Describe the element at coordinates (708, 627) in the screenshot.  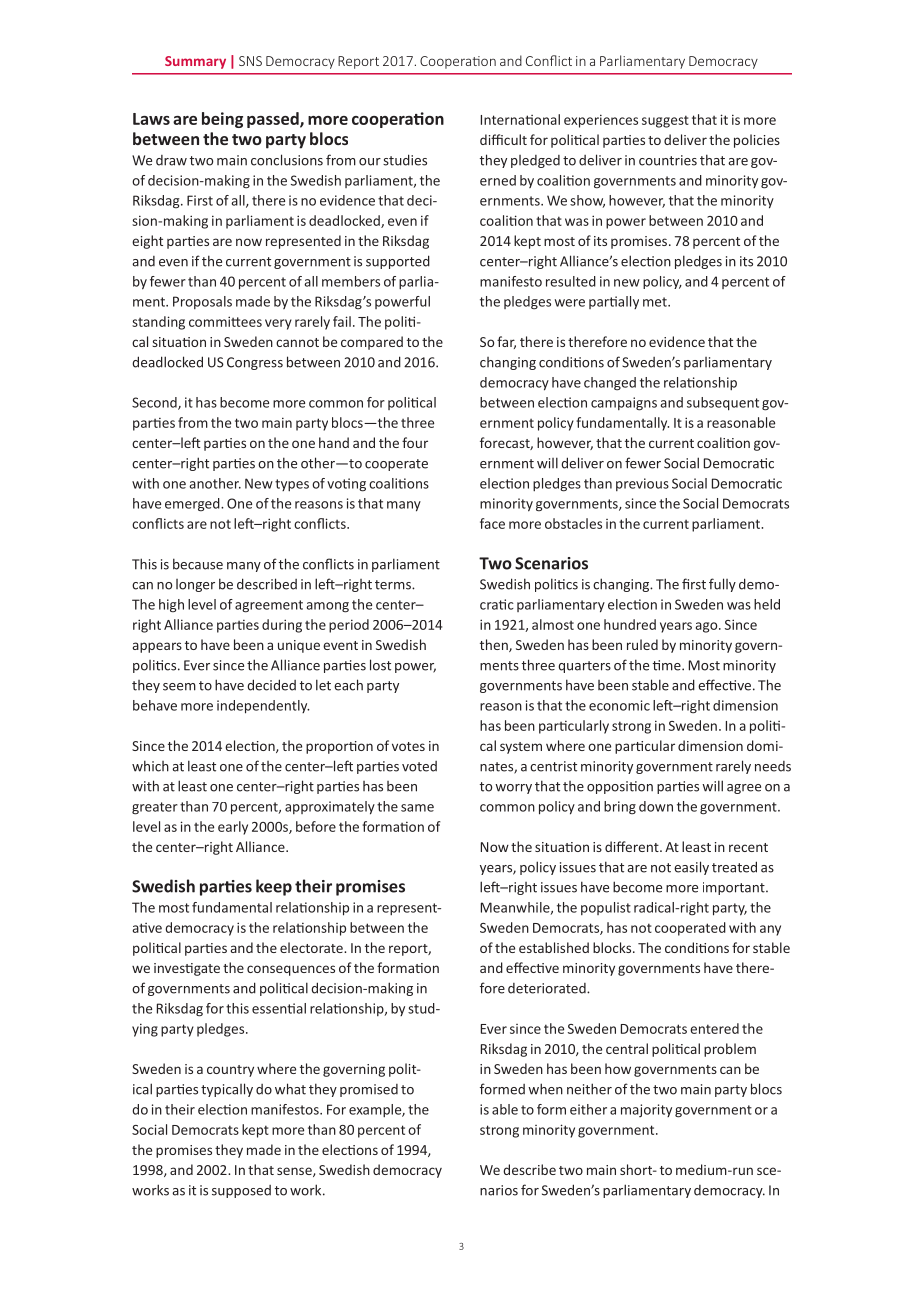
I see `ago` at that location.
